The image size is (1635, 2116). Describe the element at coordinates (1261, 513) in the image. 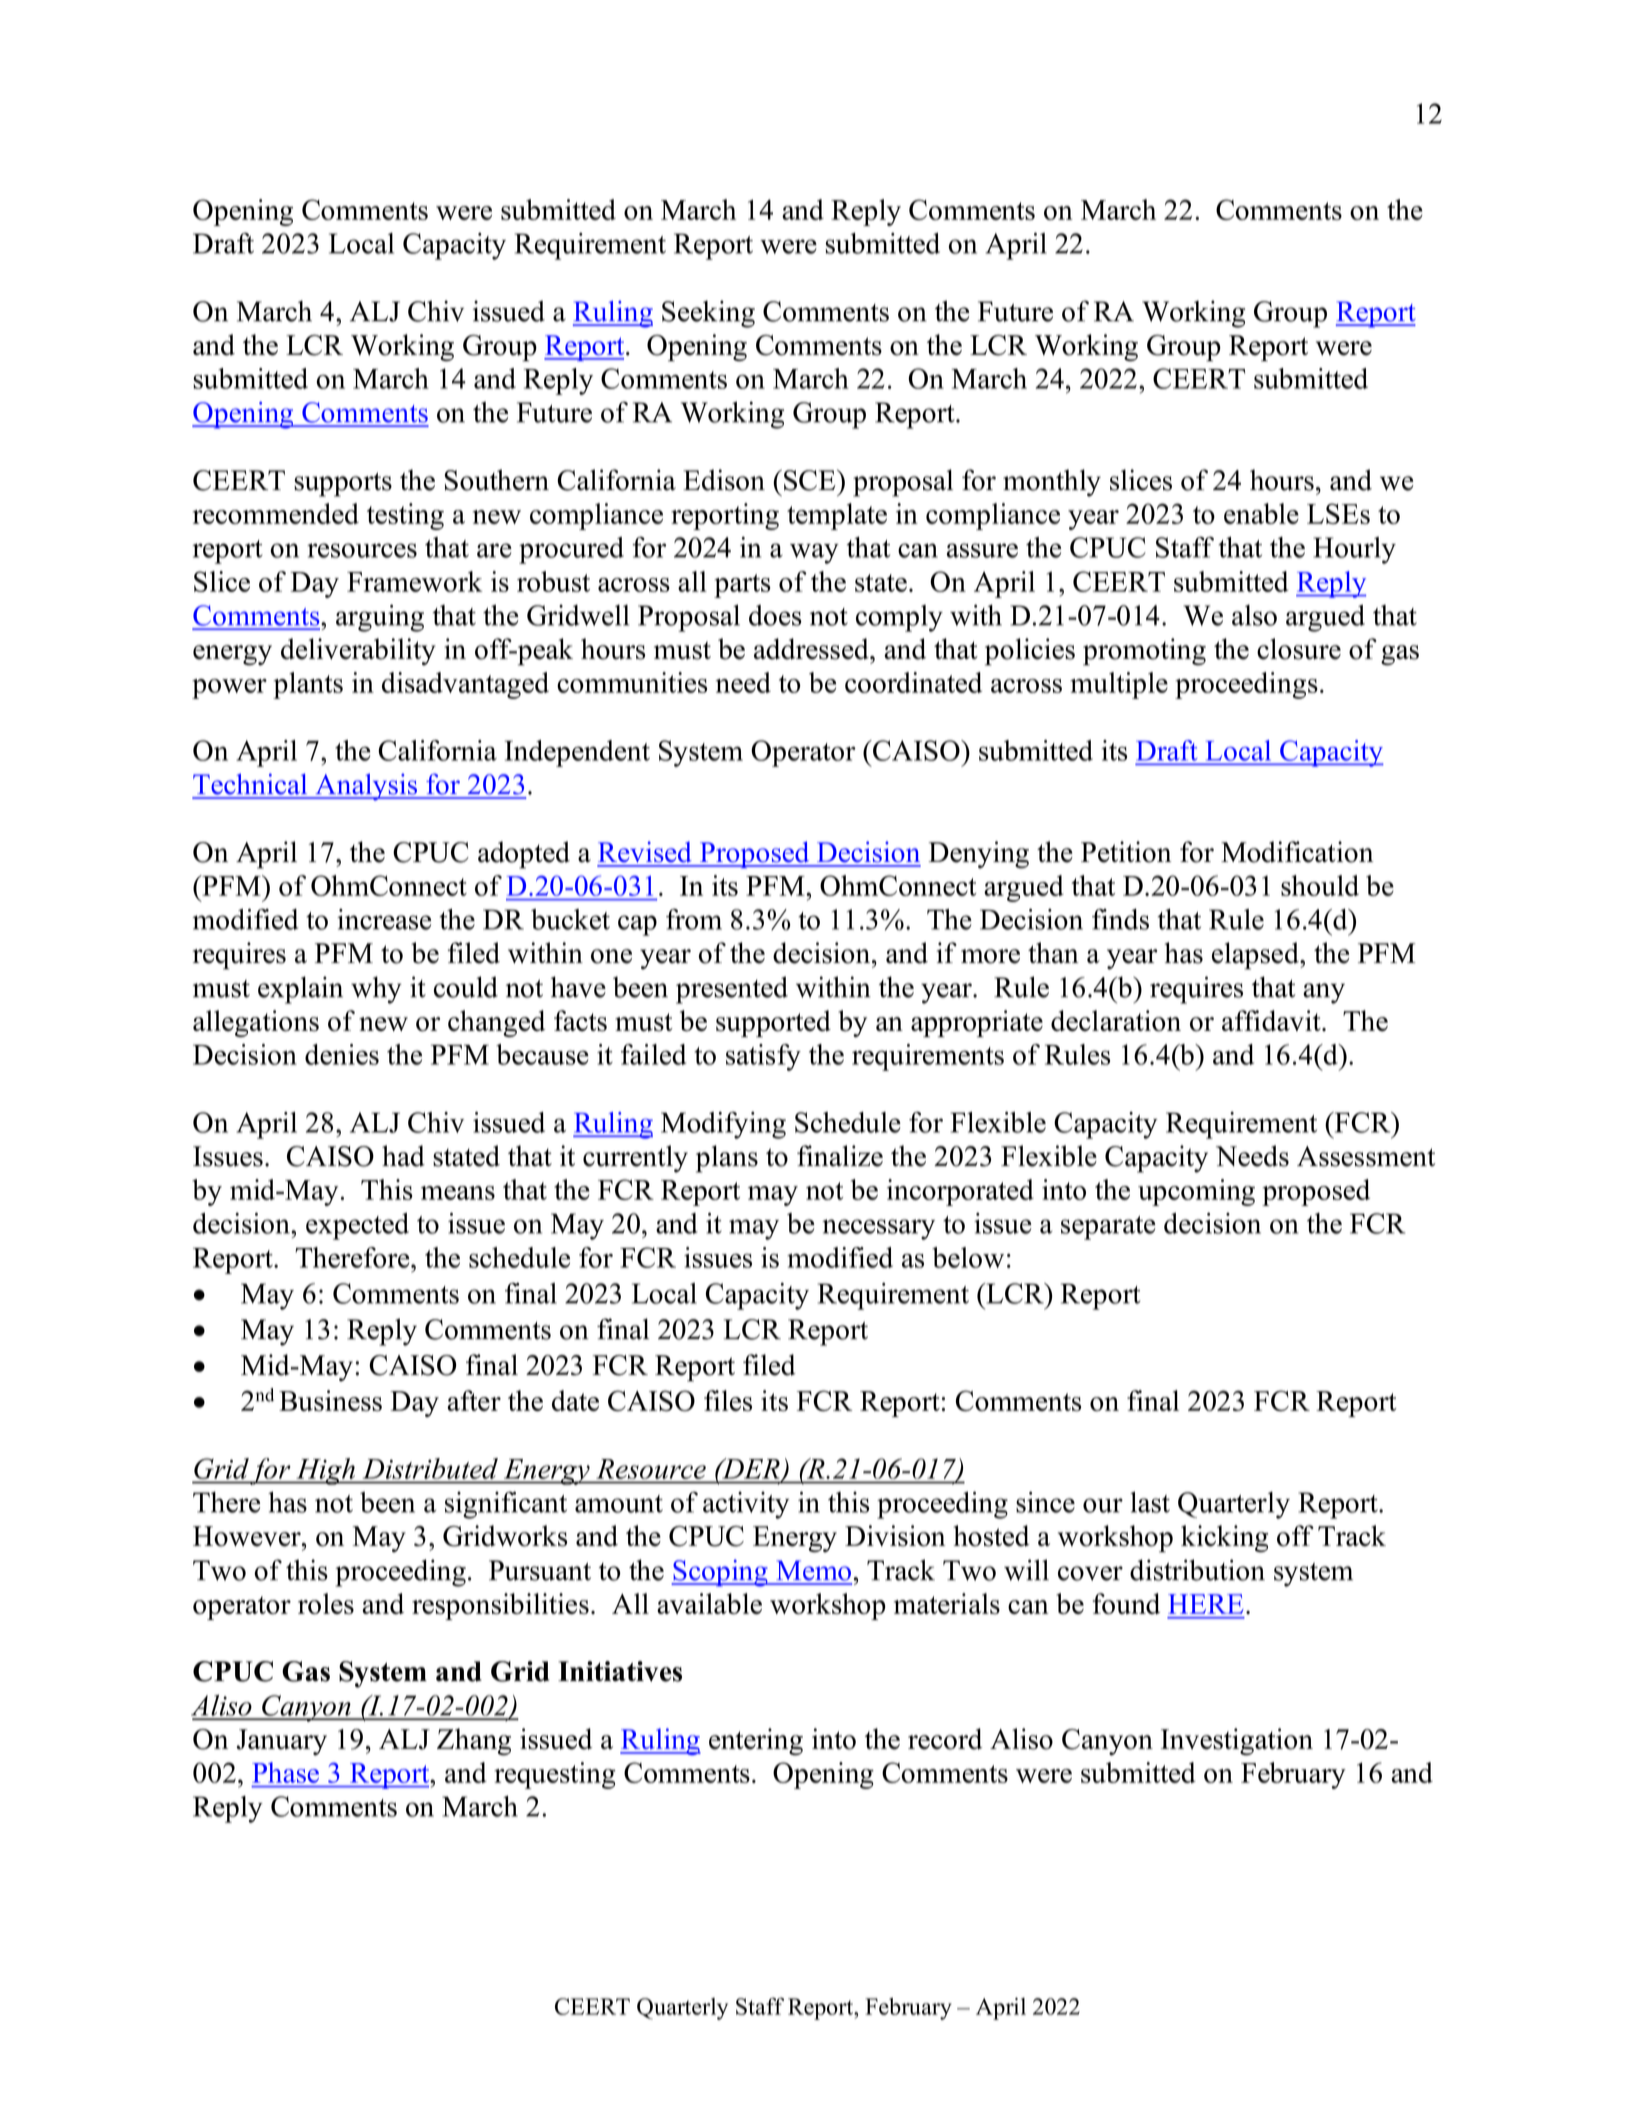

I see `enable` at that location.
